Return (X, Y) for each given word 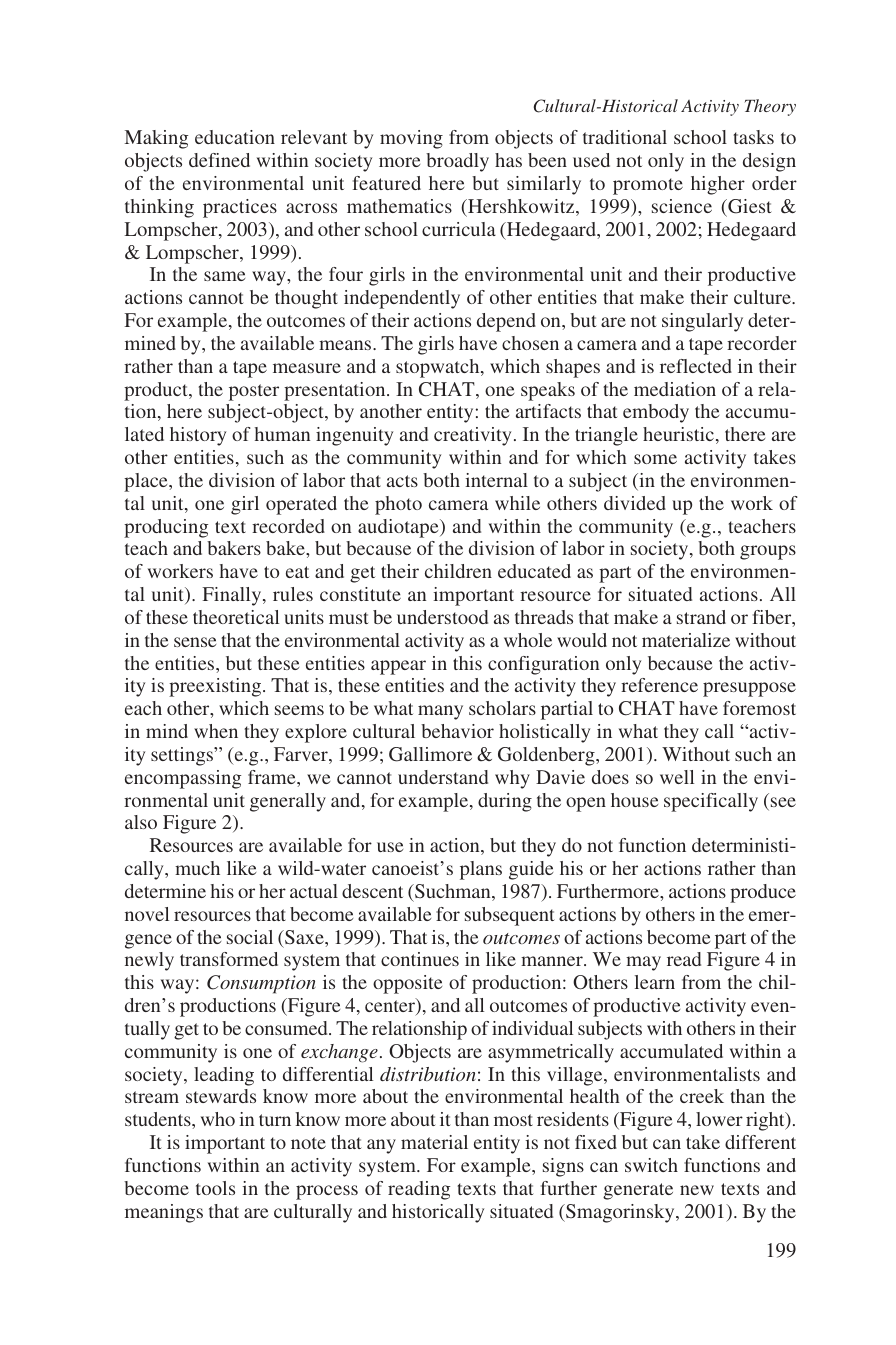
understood (442, 617)
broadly (457, 162)
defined (219, 160)
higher (718, 185)
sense (195, 642)
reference (659, 685)
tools (215, 1188)
